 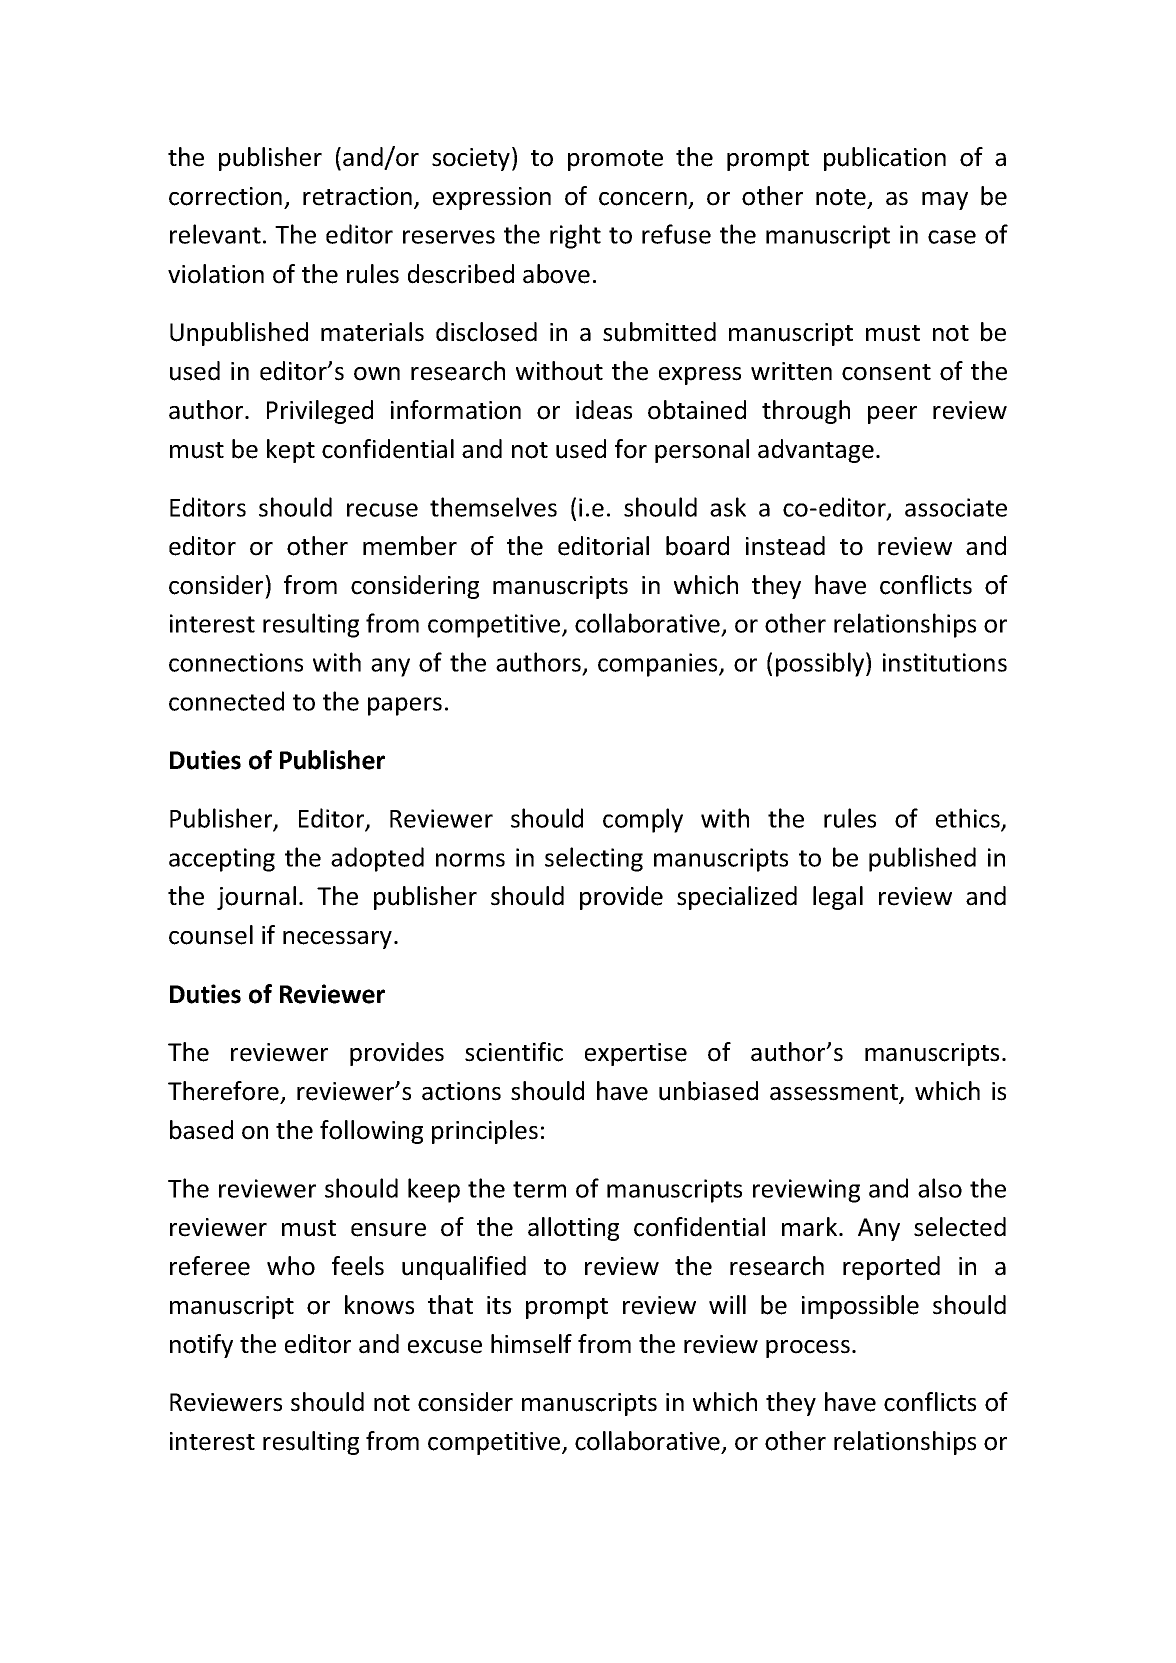 I want to click on retraction, so click(x=357, y=196).
